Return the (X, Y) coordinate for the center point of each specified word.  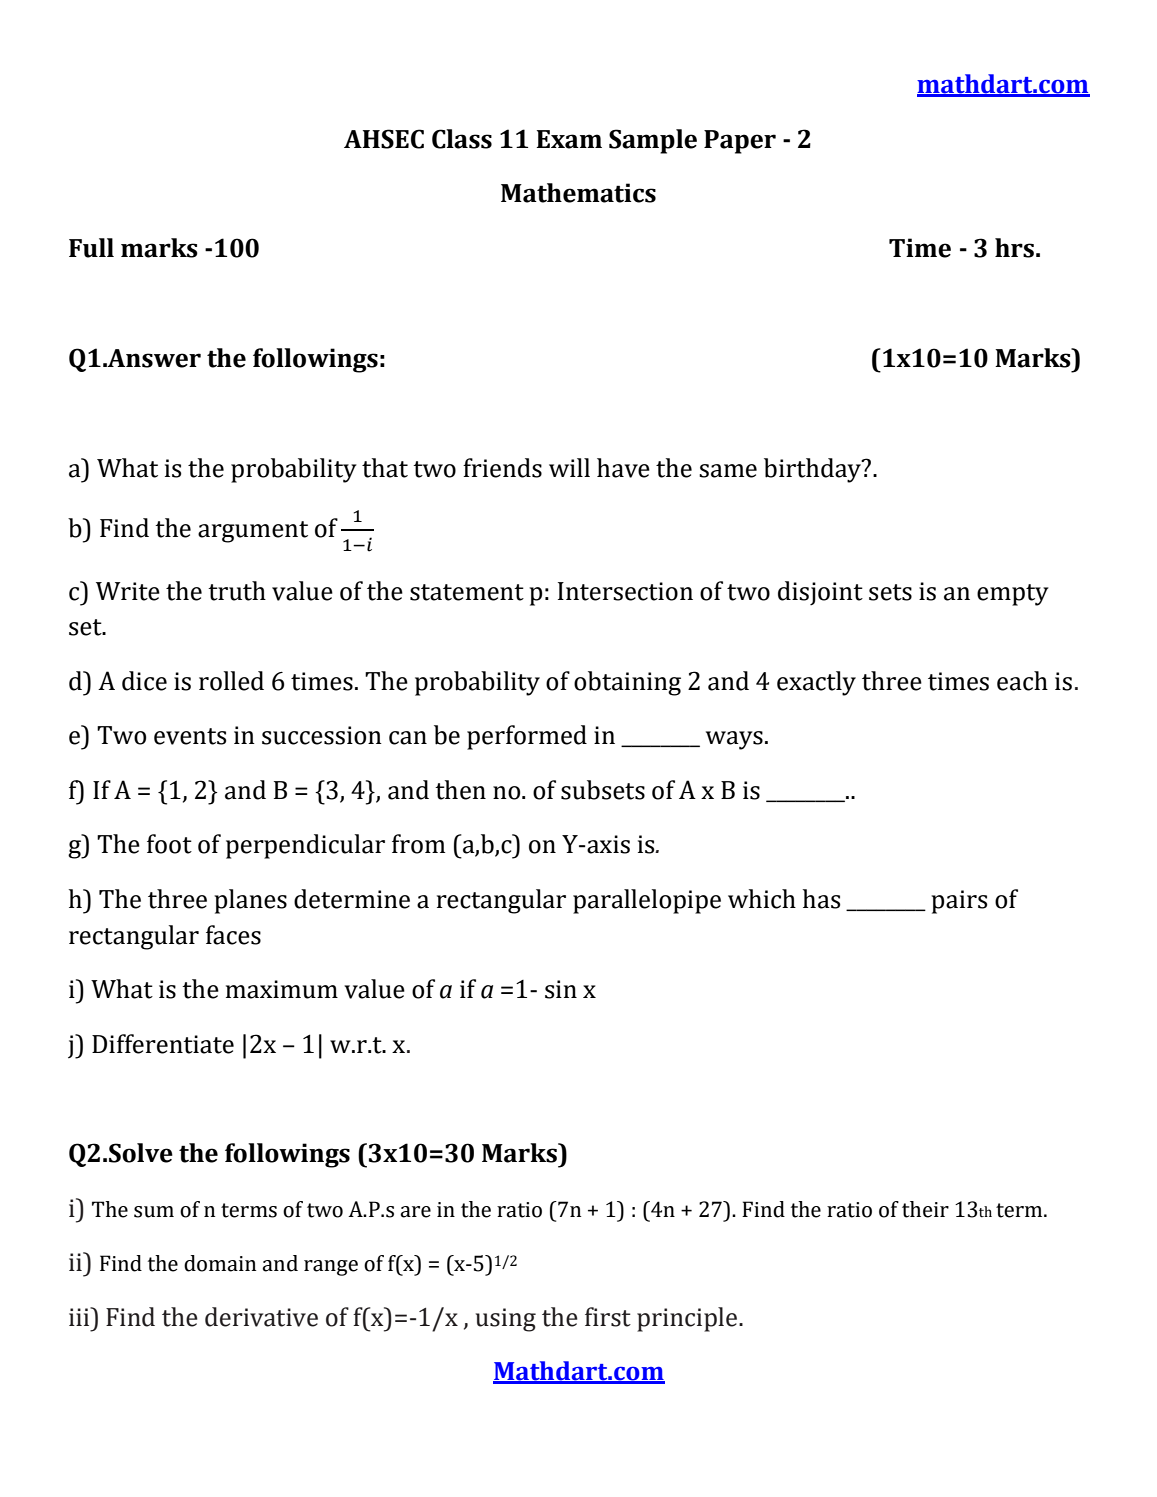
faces (233, 935)
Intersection (625, 591)
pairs (959, 902)
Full (91, 248)
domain (220, 1263)
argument (253, 532)
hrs (1014, 248)
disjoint (820, 593)
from (418, 844)
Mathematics (578, 193)
